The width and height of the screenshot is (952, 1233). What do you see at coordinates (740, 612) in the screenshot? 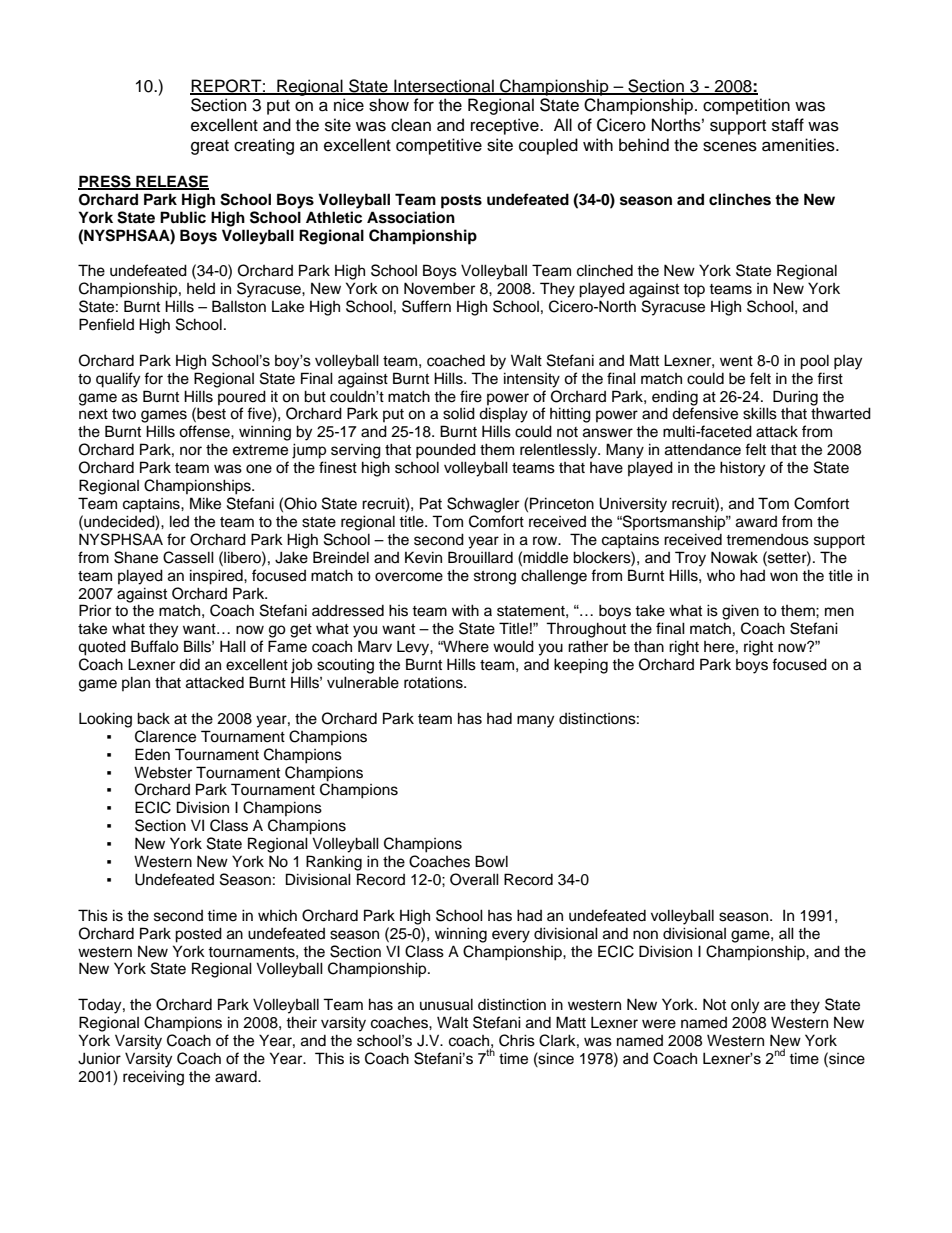
I see `given` at bounding box center [740, 612].
